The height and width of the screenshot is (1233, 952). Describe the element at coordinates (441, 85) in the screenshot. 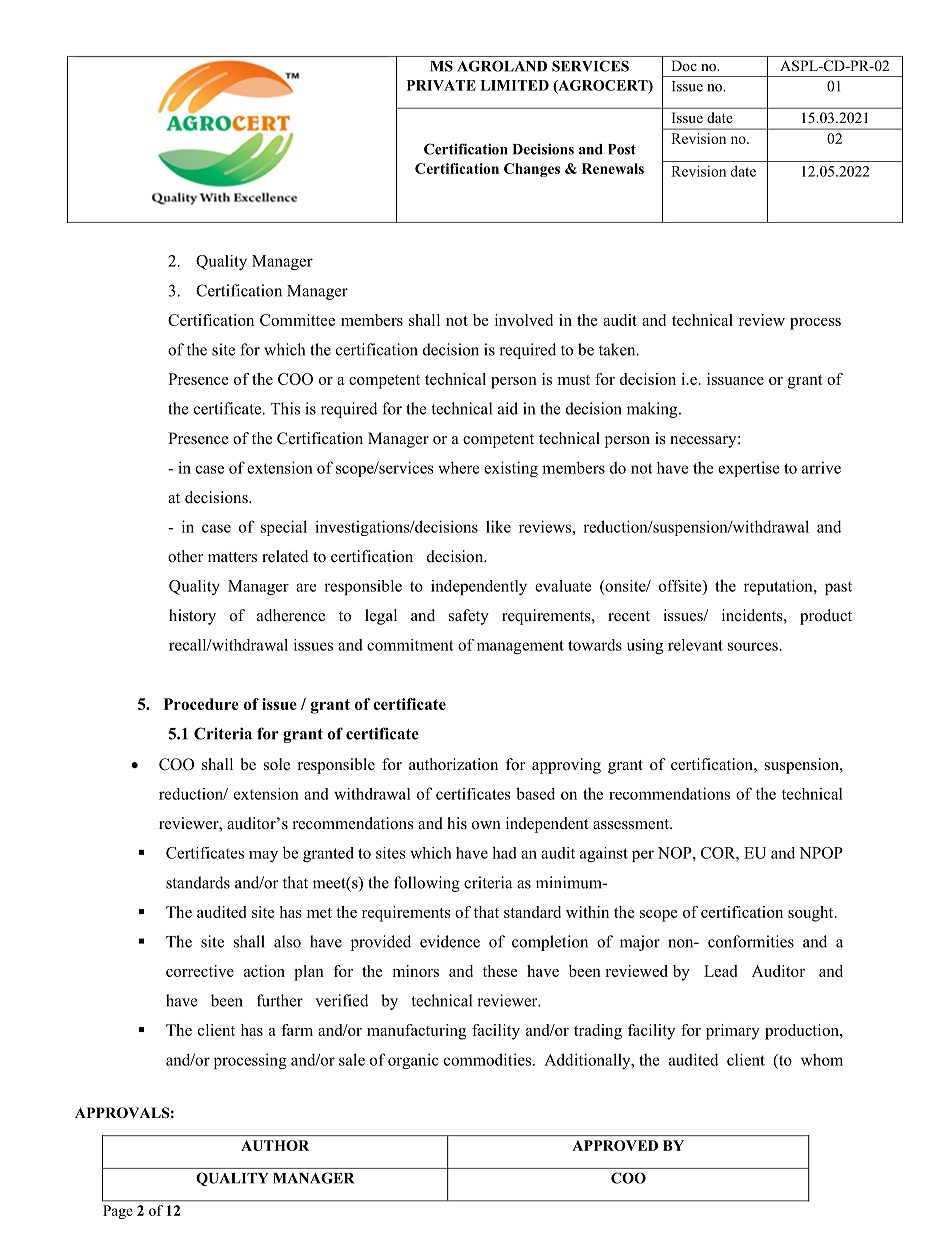

I see `PRIVATE` at that location.
